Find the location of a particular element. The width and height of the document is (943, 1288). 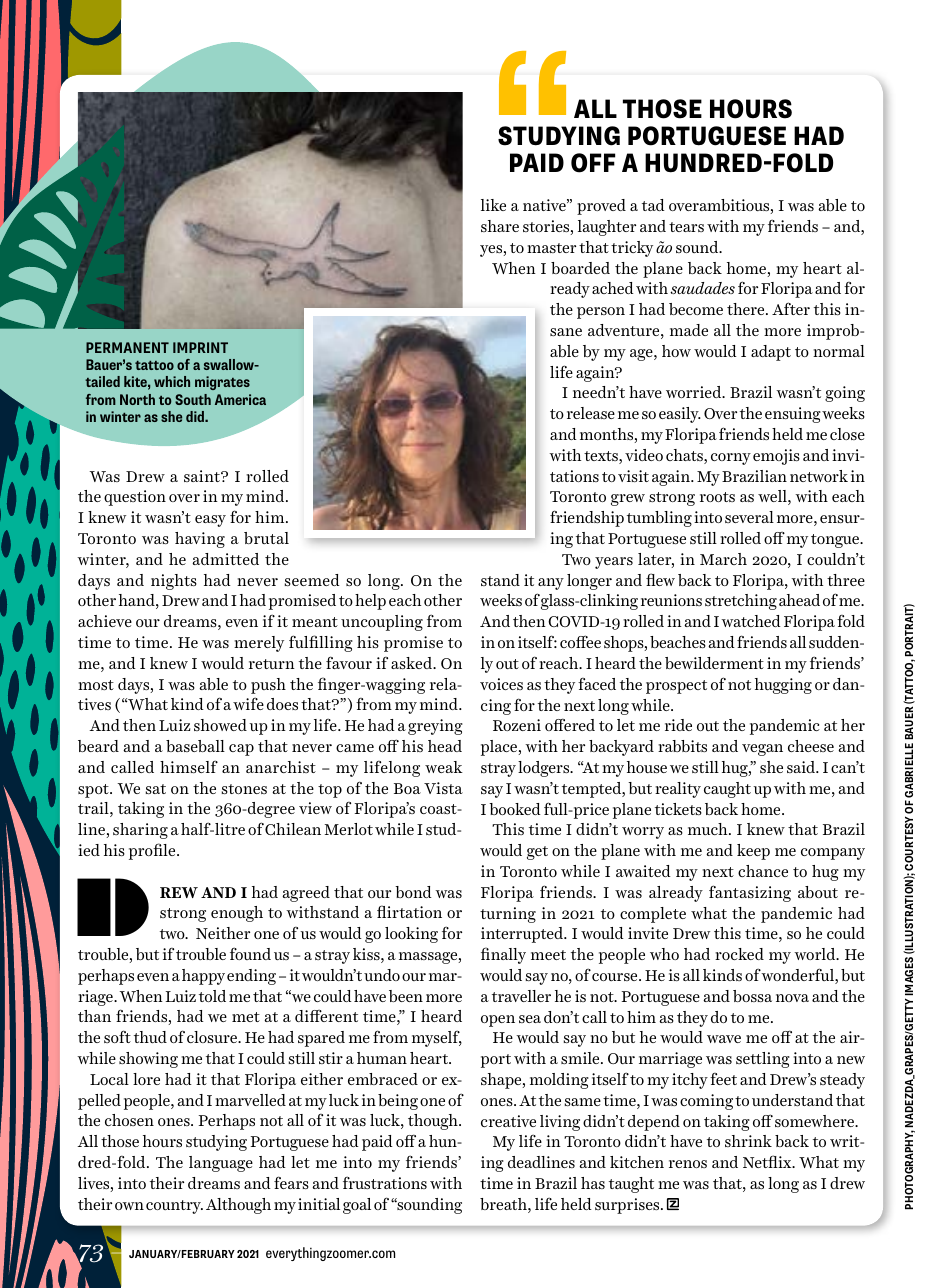

nova is located at coordinates (792, 998).
